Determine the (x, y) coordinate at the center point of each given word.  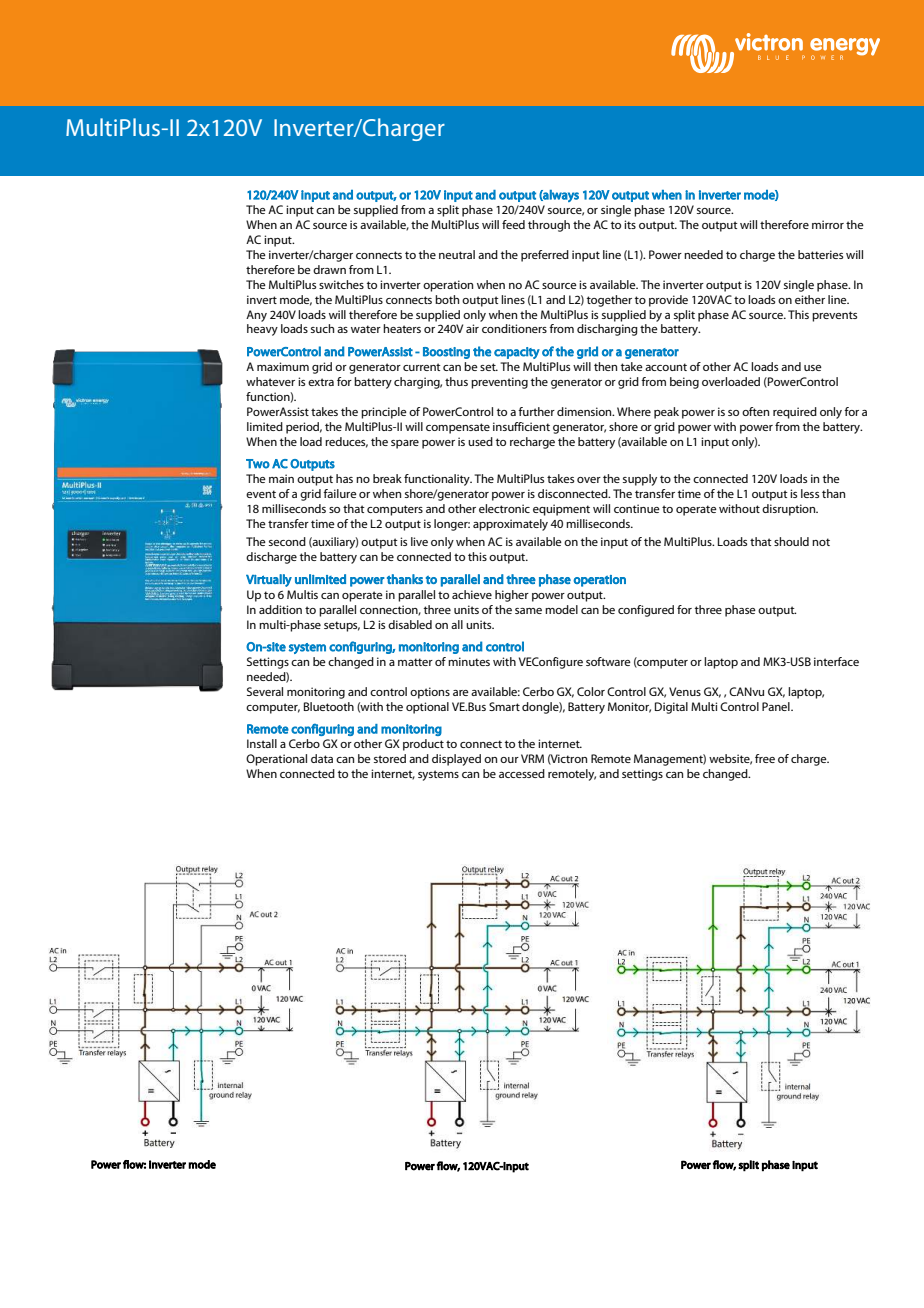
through (549, 226)
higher (512, 596)
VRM (532, 758)
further (536, 411)
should (791, 541)
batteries (820, 254)
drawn (329, 269)
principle (384, 413)
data (322, 758)
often (755, 411)
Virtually (269, 580)
